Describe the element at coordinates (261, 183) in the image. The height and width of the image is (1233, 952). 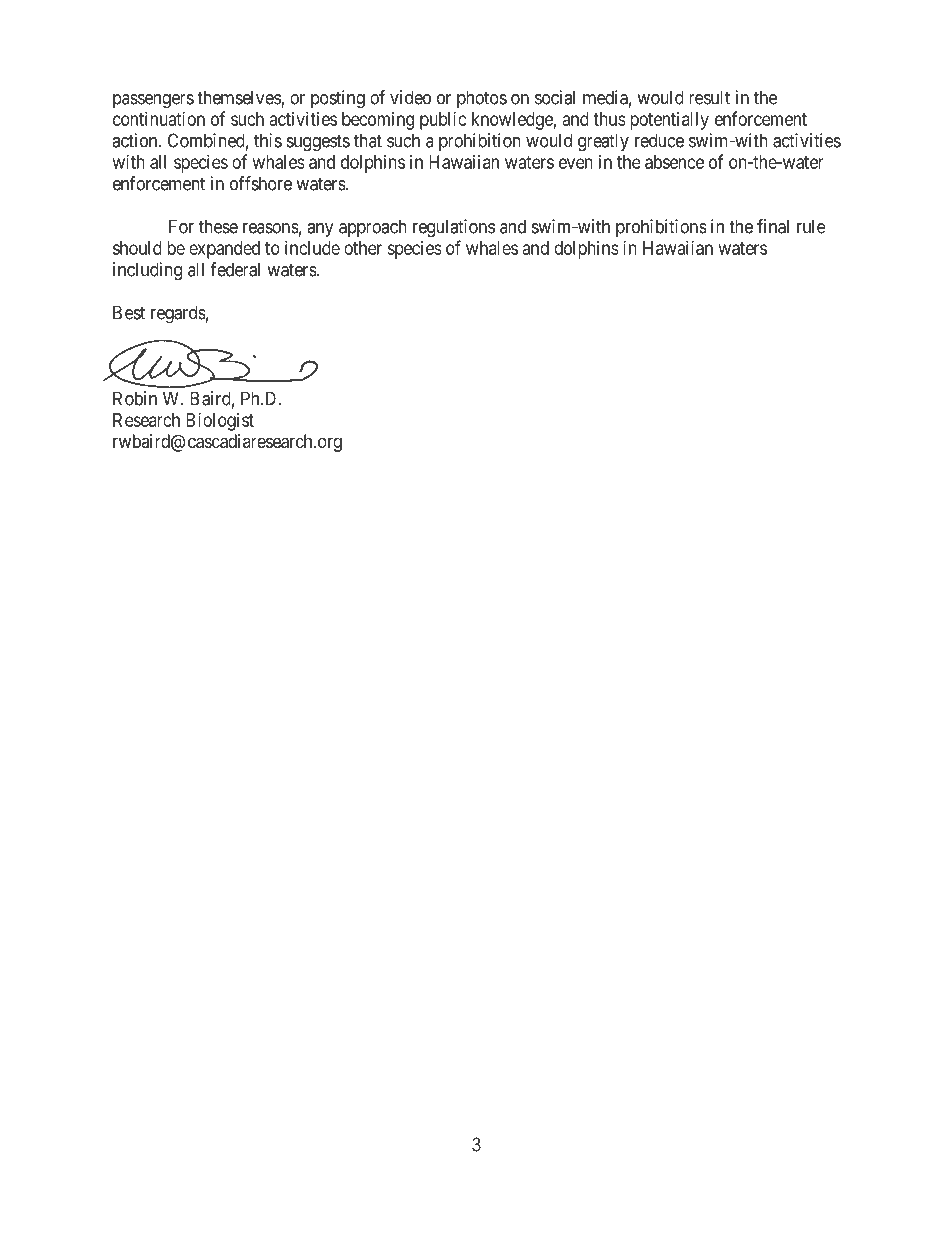
I see `offshore` at that location.
